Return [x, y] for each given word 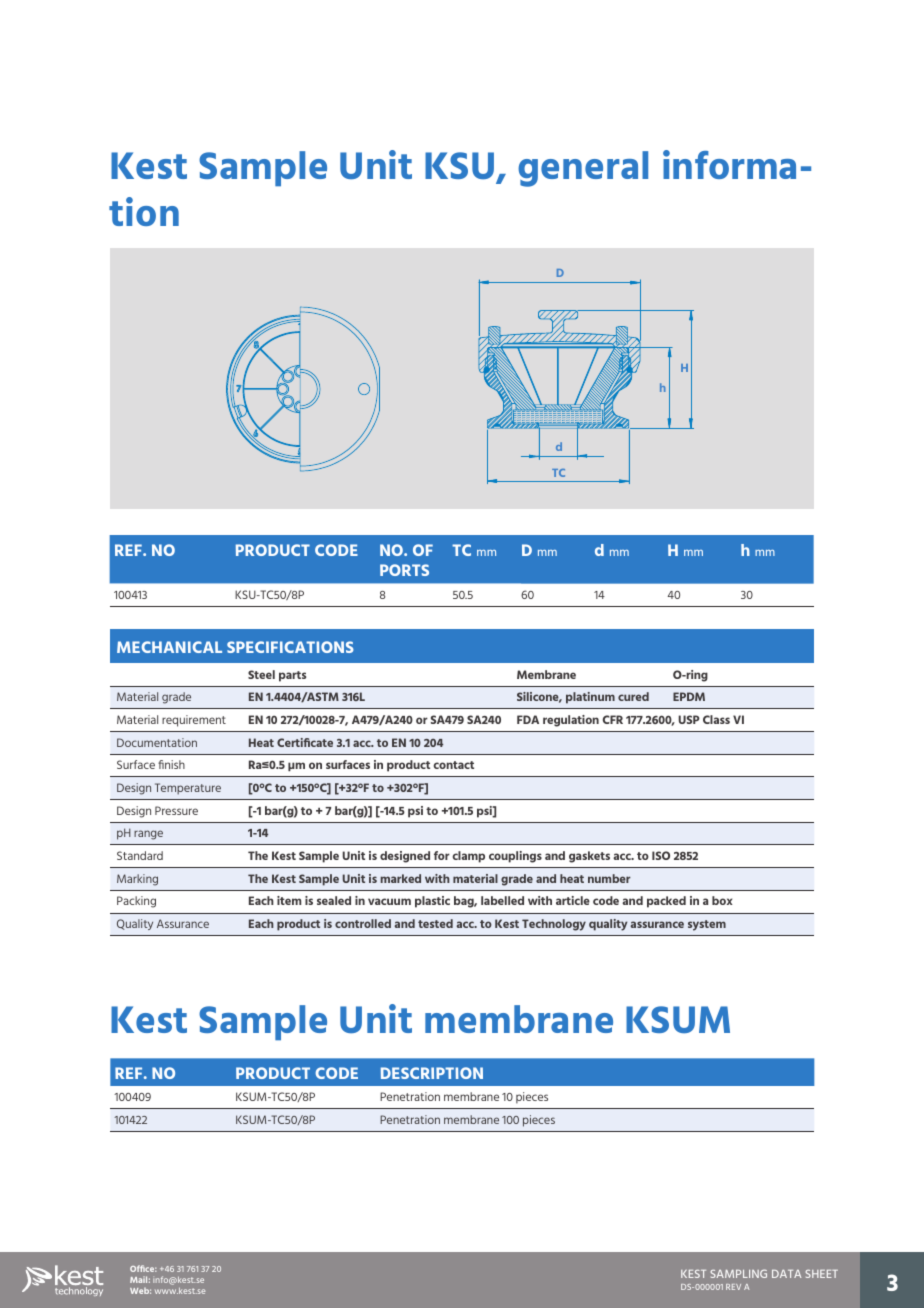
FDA [528, 719]
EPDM [689, 696]
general [583, 169]
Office [143, 1268]
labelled [502, 900]
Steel [261, 674]
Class [716, 719]
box [722, 900]
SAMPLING [738, 1273]
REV [733, 1287]
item [289, 900]
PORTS [404, 570]
